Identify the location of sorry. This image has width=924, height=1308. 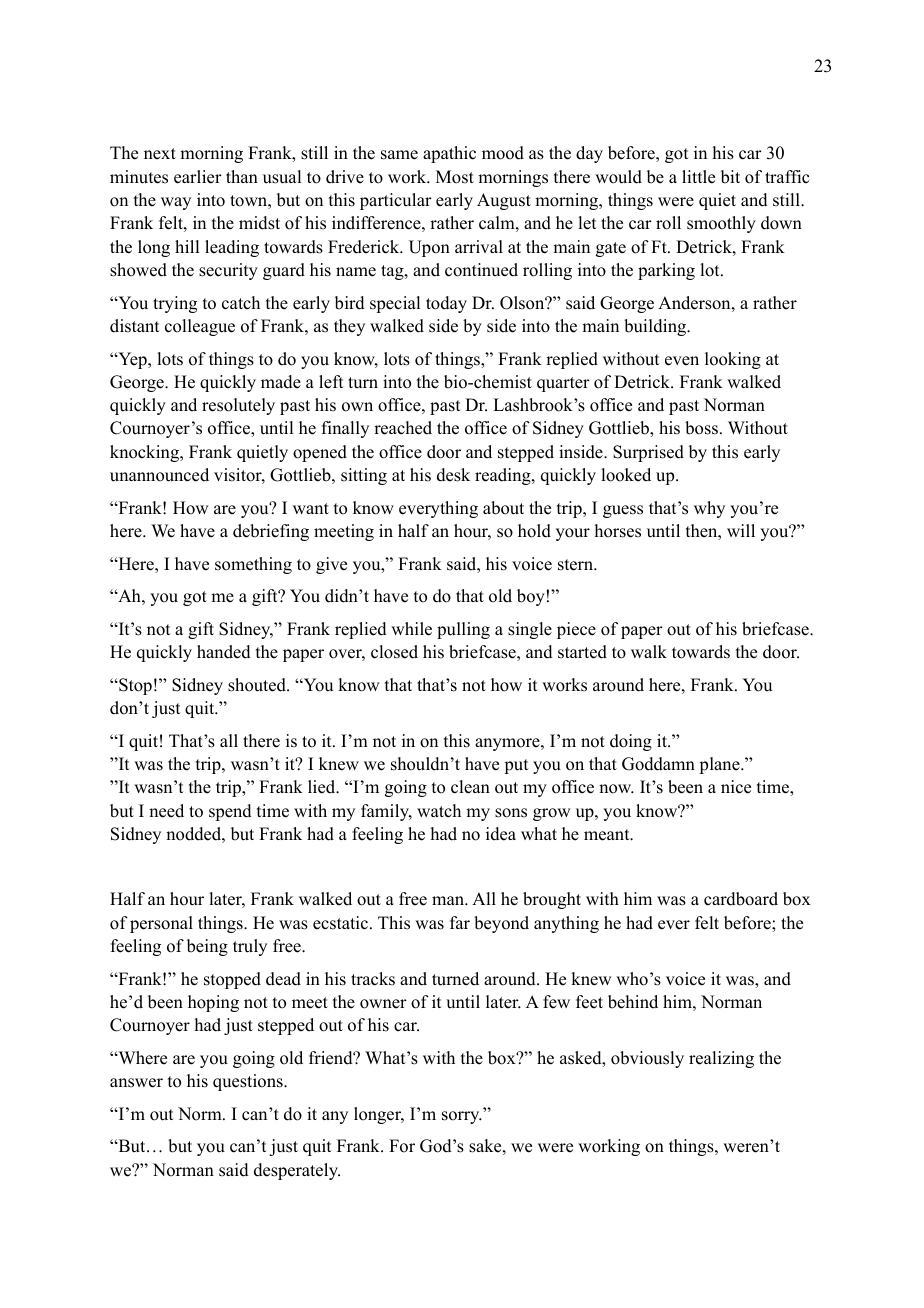
(462, 1117).
